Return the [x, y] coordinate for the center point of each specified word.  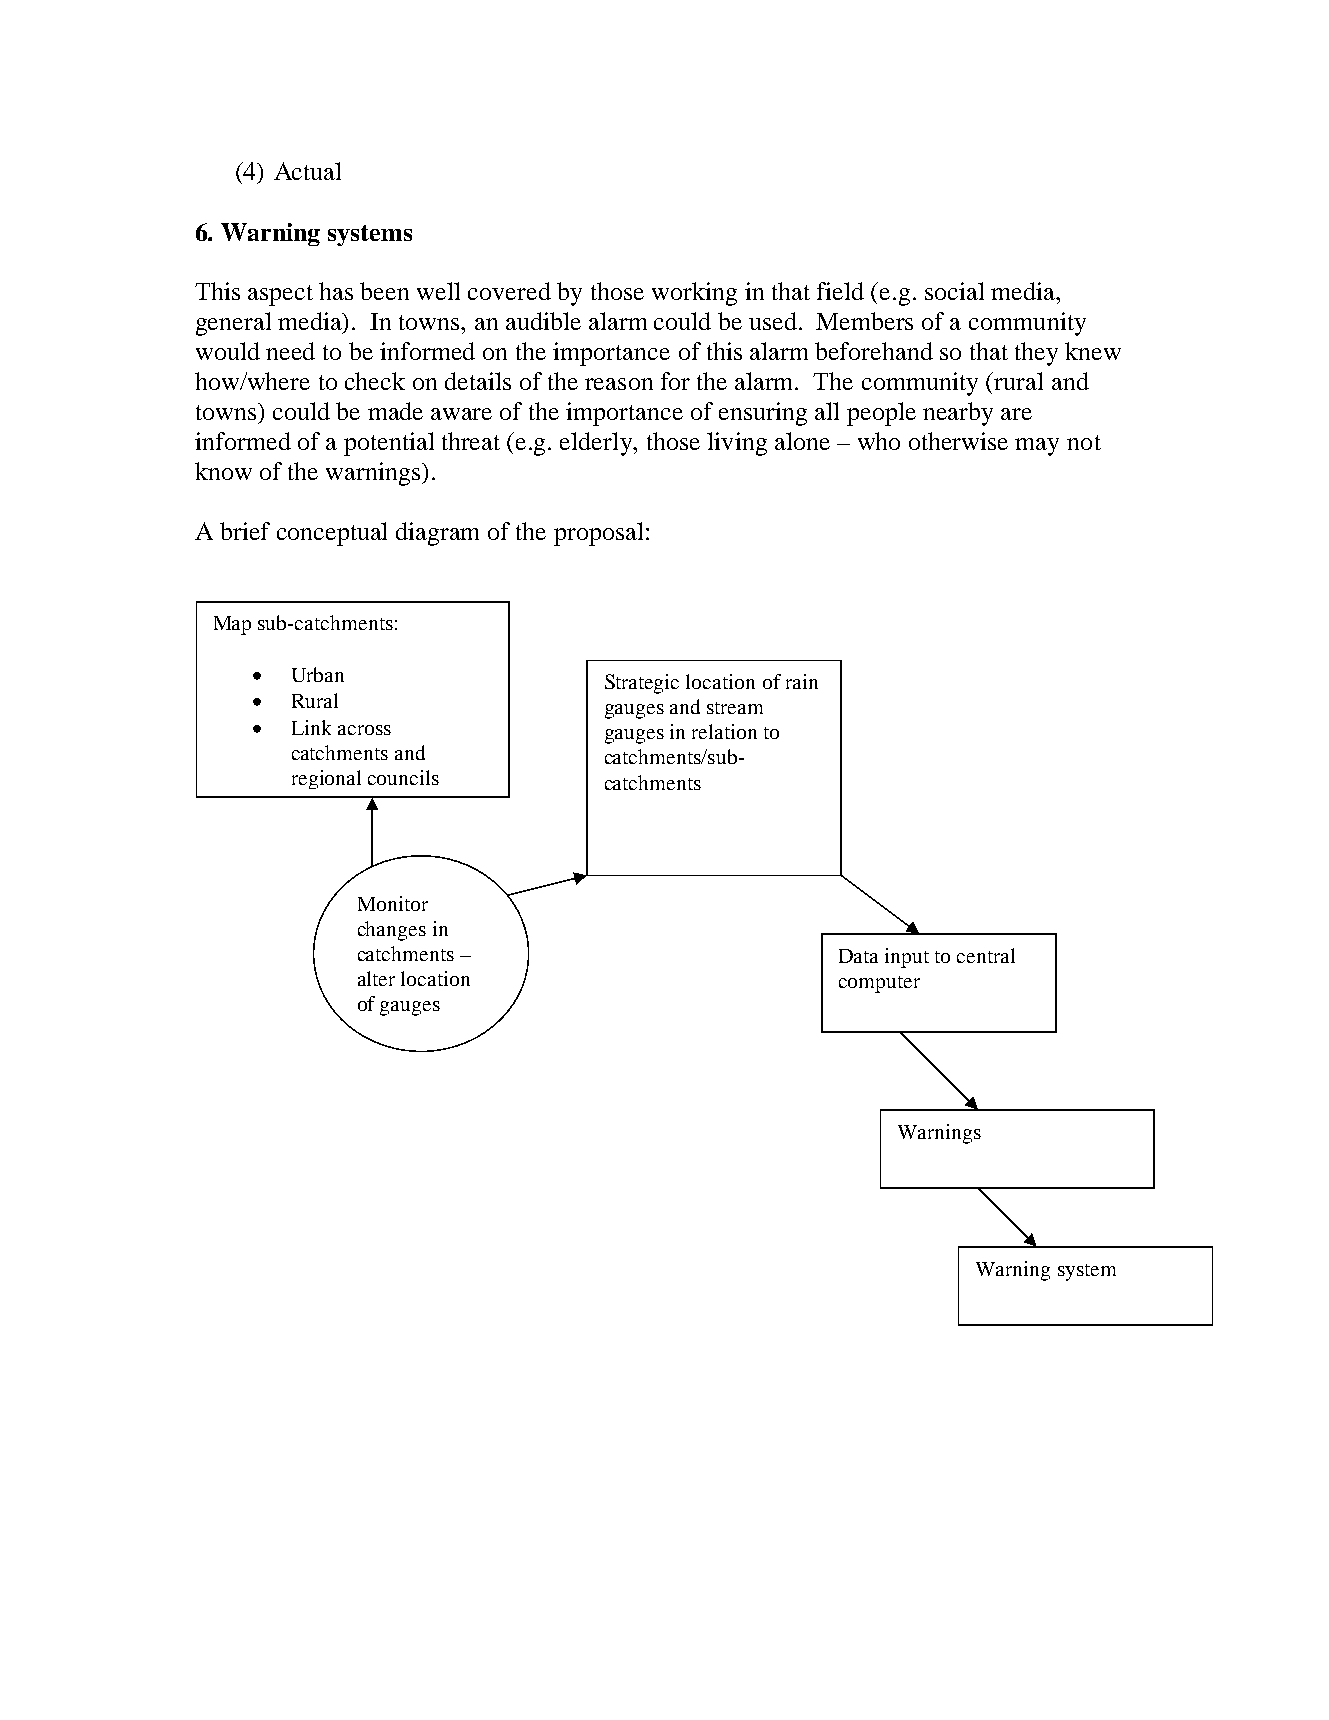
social [954, 291]
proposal [598, 534]
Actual [307, 171]
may [1037, 447]
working [694, 294]
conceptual [332, 534]
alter [376, 978]
